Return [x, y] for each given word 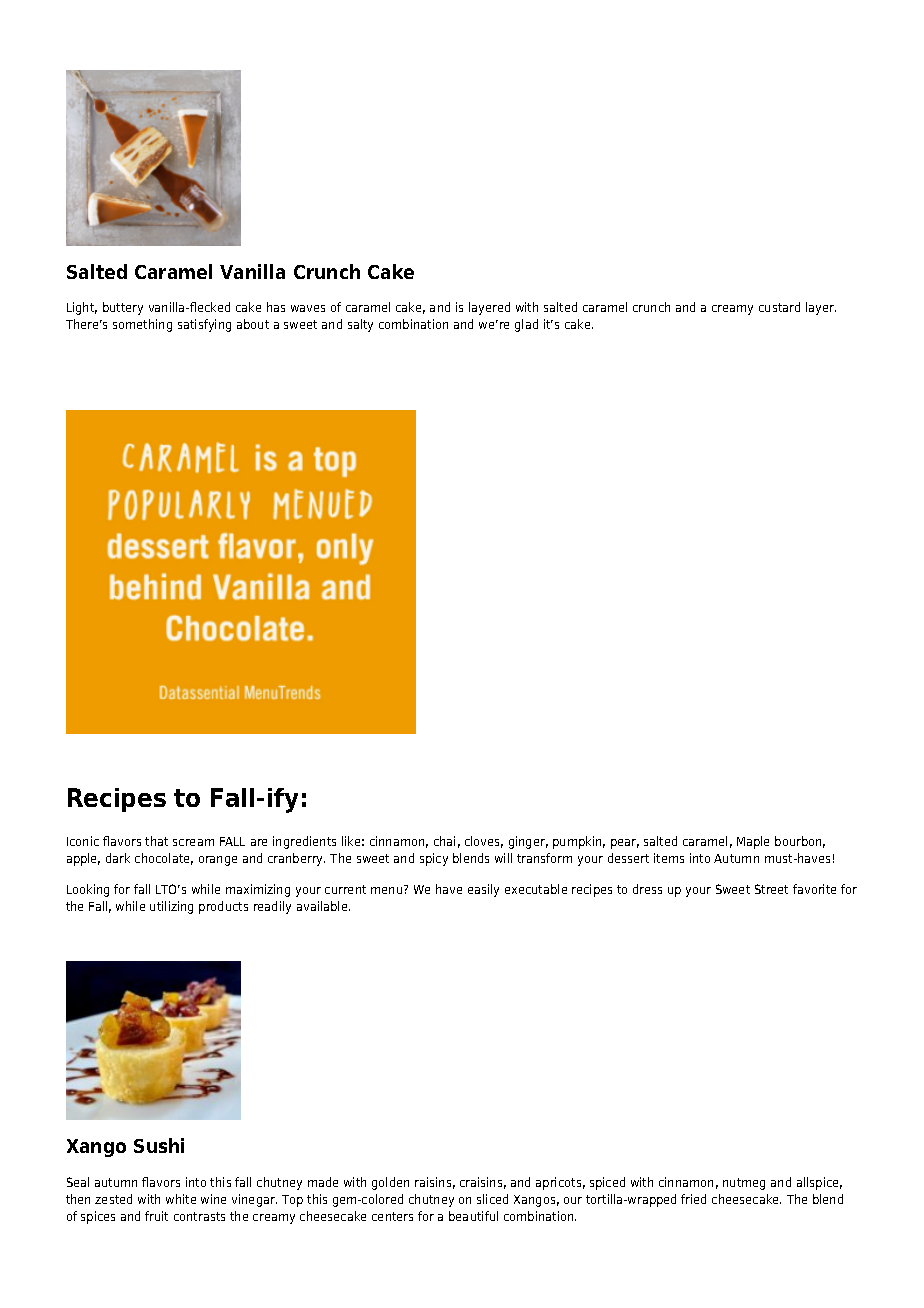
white [181, 1199]
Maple [753, 842]
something [142, 325]
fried [693, 1199]
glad [526, 325]
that [156, 841]
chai [444, 841]
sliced [492, 1199]
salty [360, 325]
